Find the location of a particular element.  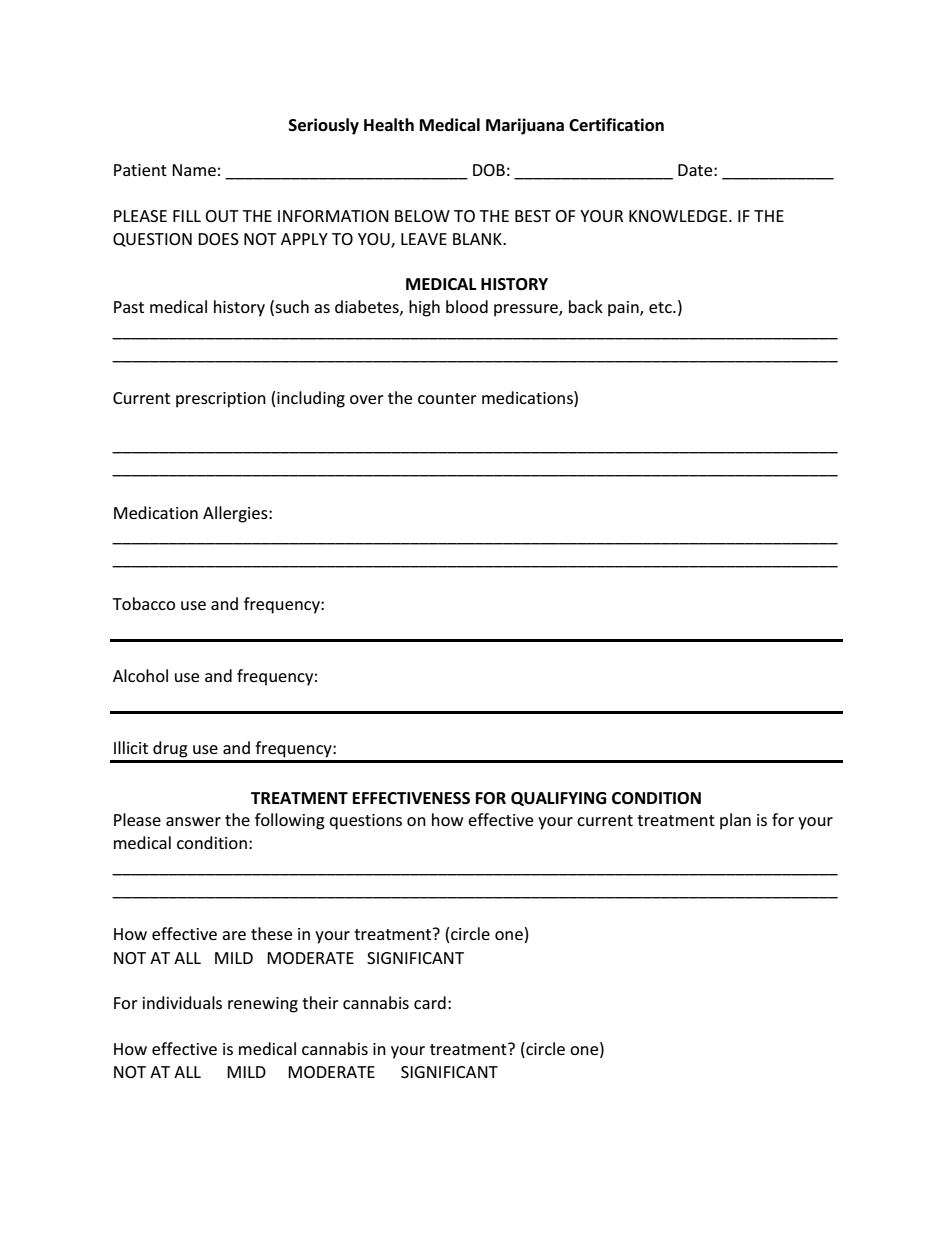

over is located at coordinates (367, 399).
